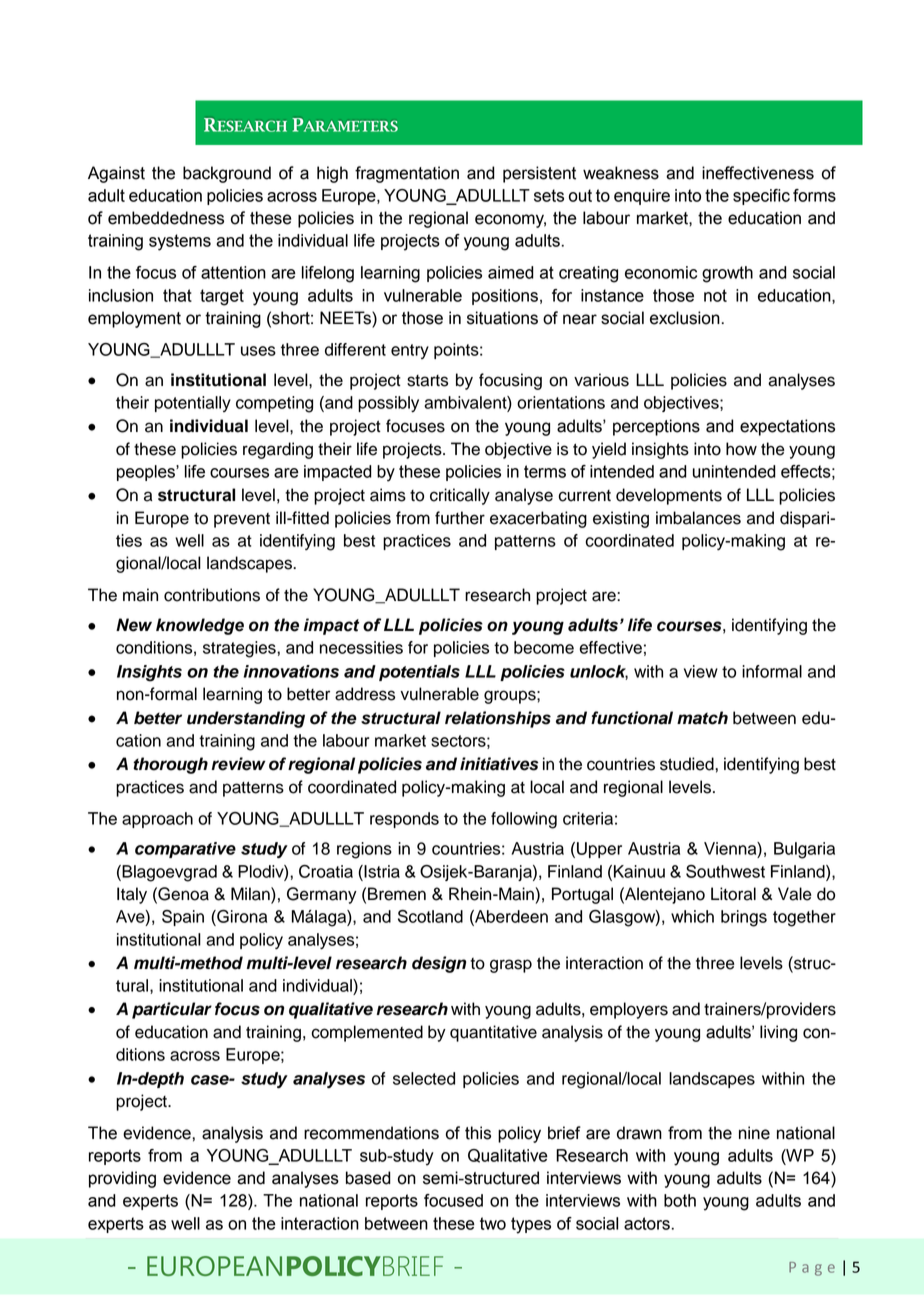 The image size is (924, 1308). I want to click on imbalances, so click(698, 518).
